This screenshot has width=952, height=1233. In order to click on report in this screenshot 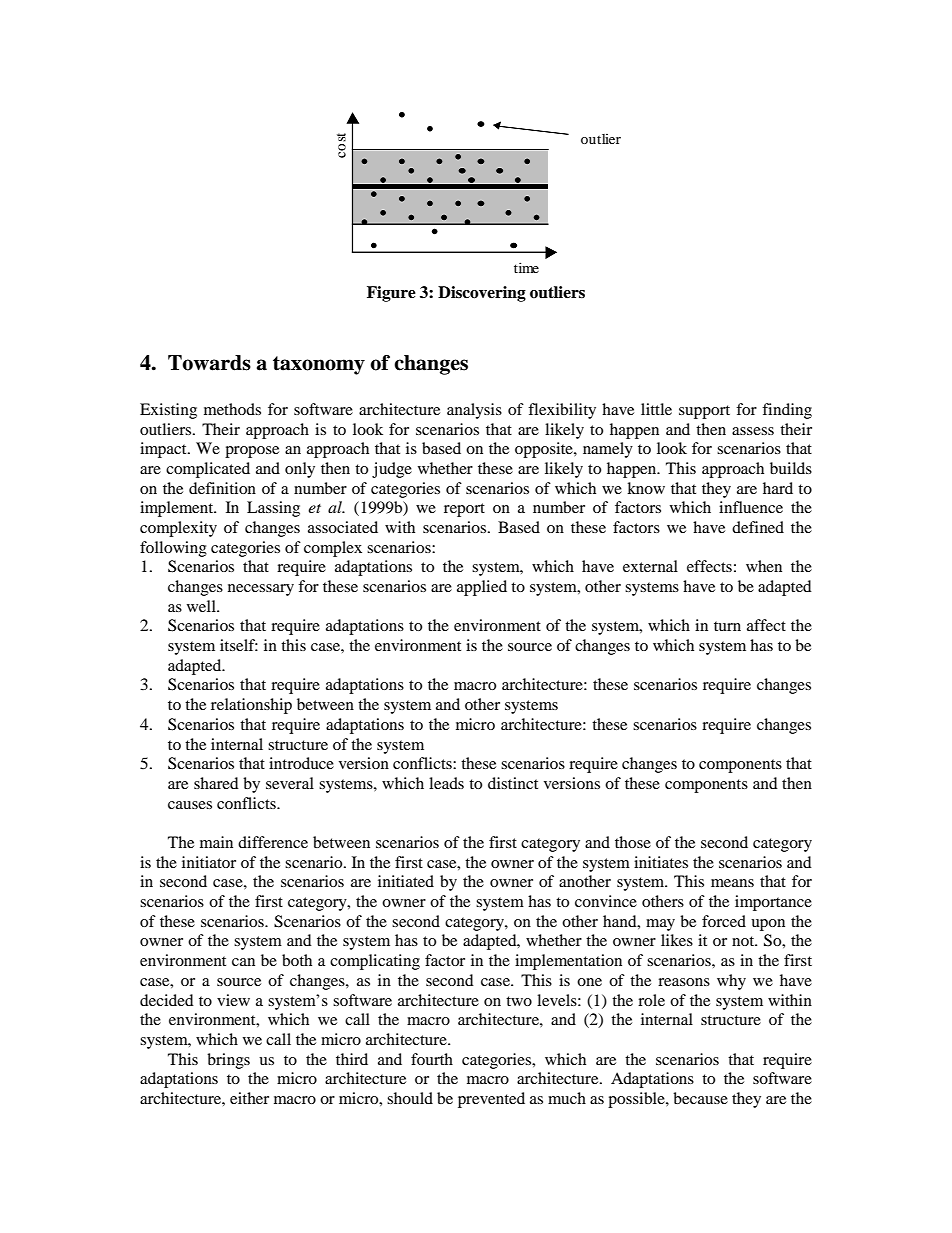, I will do `click(464, 510)`.
